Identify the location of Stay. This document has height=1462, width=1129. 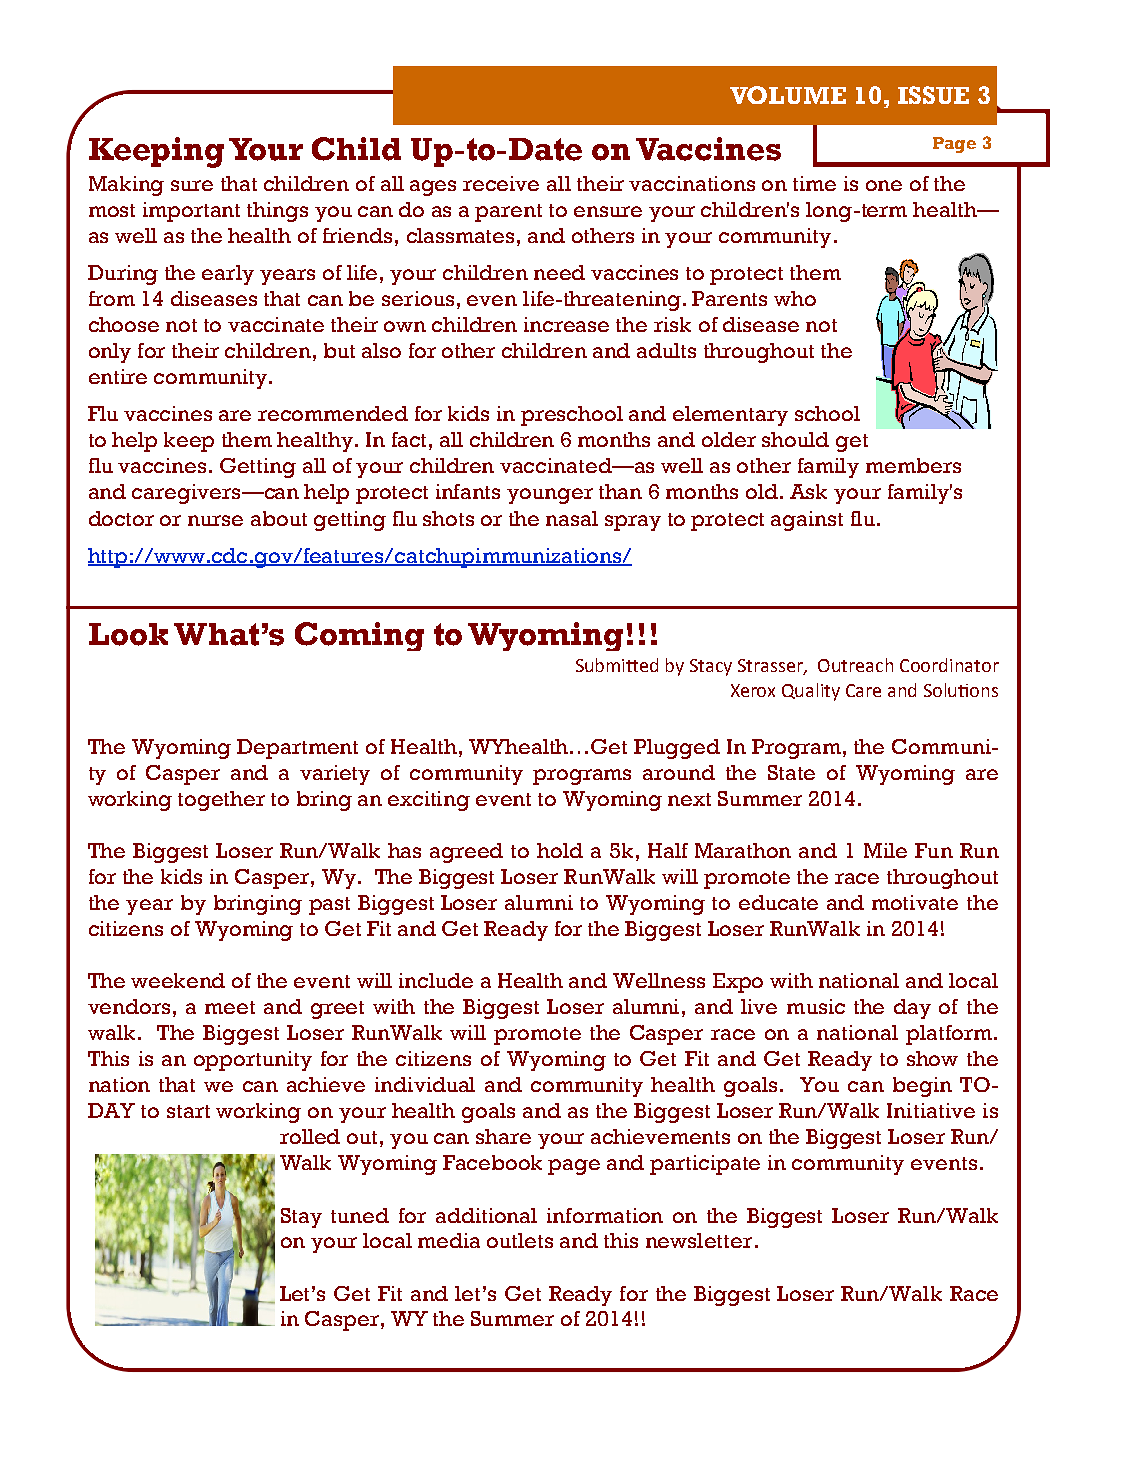
(301, 1218).
